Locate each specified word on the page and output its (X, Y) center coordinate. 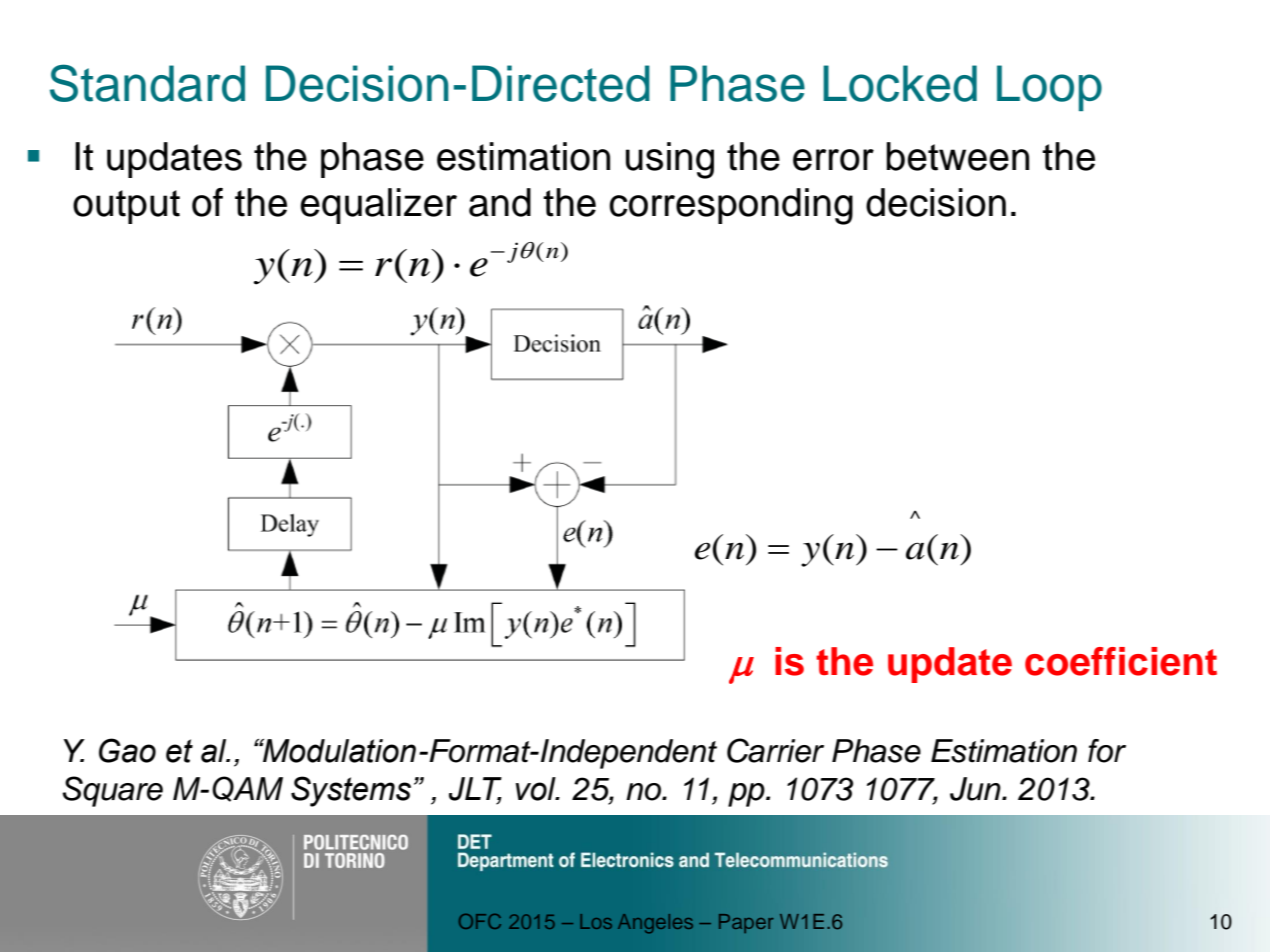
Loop (1049, 88)
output (126, 207)
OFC (480, 921)
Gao (127, 750)
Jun (976, 789)
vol (537, 789)
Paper (746, 923)
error (833, 160)
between (957, 156)
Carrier (775, 750)
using (670, 160)
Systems (351, 791)
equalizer (378, 206)
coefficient (1121, 661)
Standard (147, 83)
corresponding (731, 206)
